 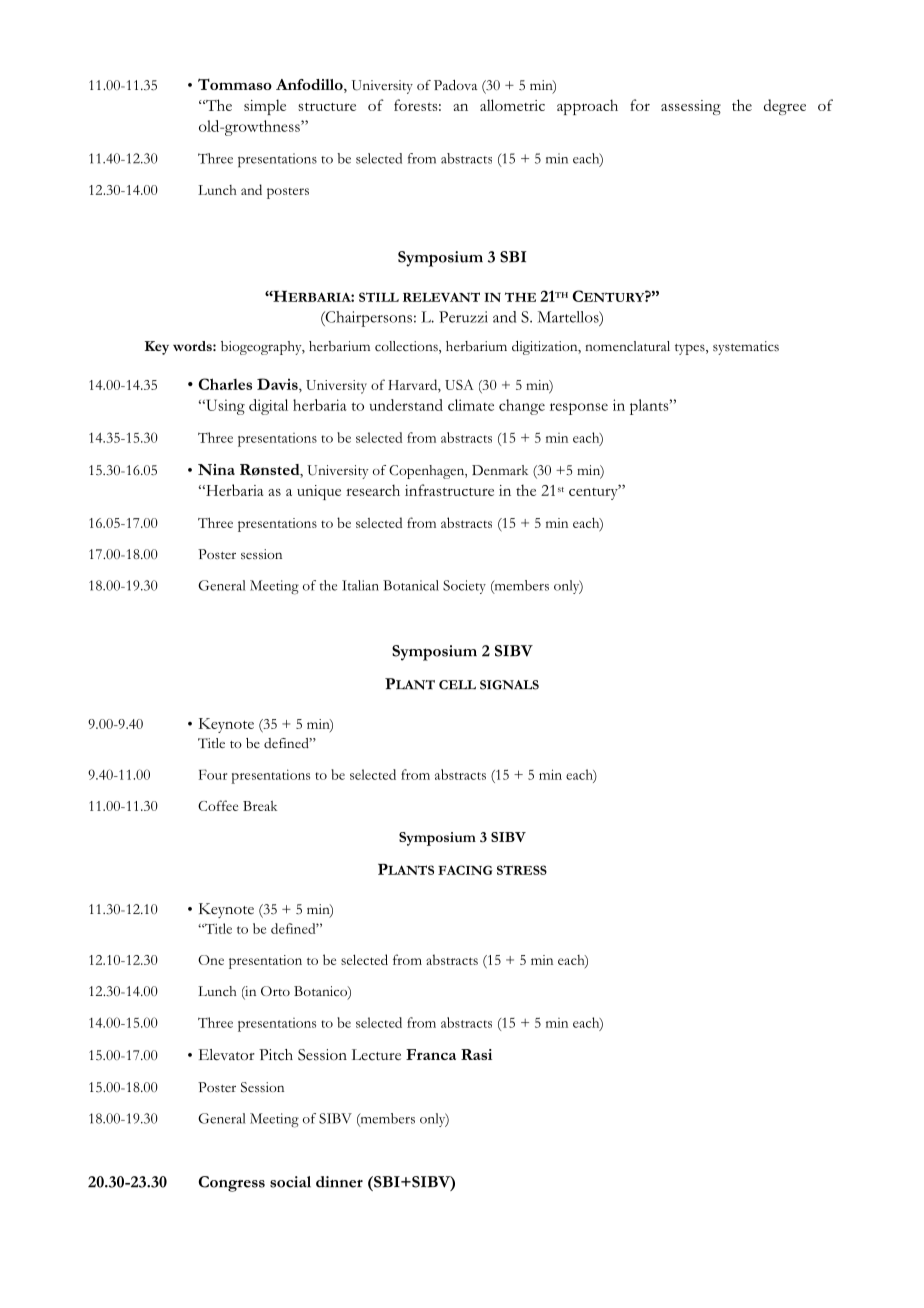 What do you see at coordinates (360, 585) in the document?
I see `Italian` at bounding box center [360, 585].
